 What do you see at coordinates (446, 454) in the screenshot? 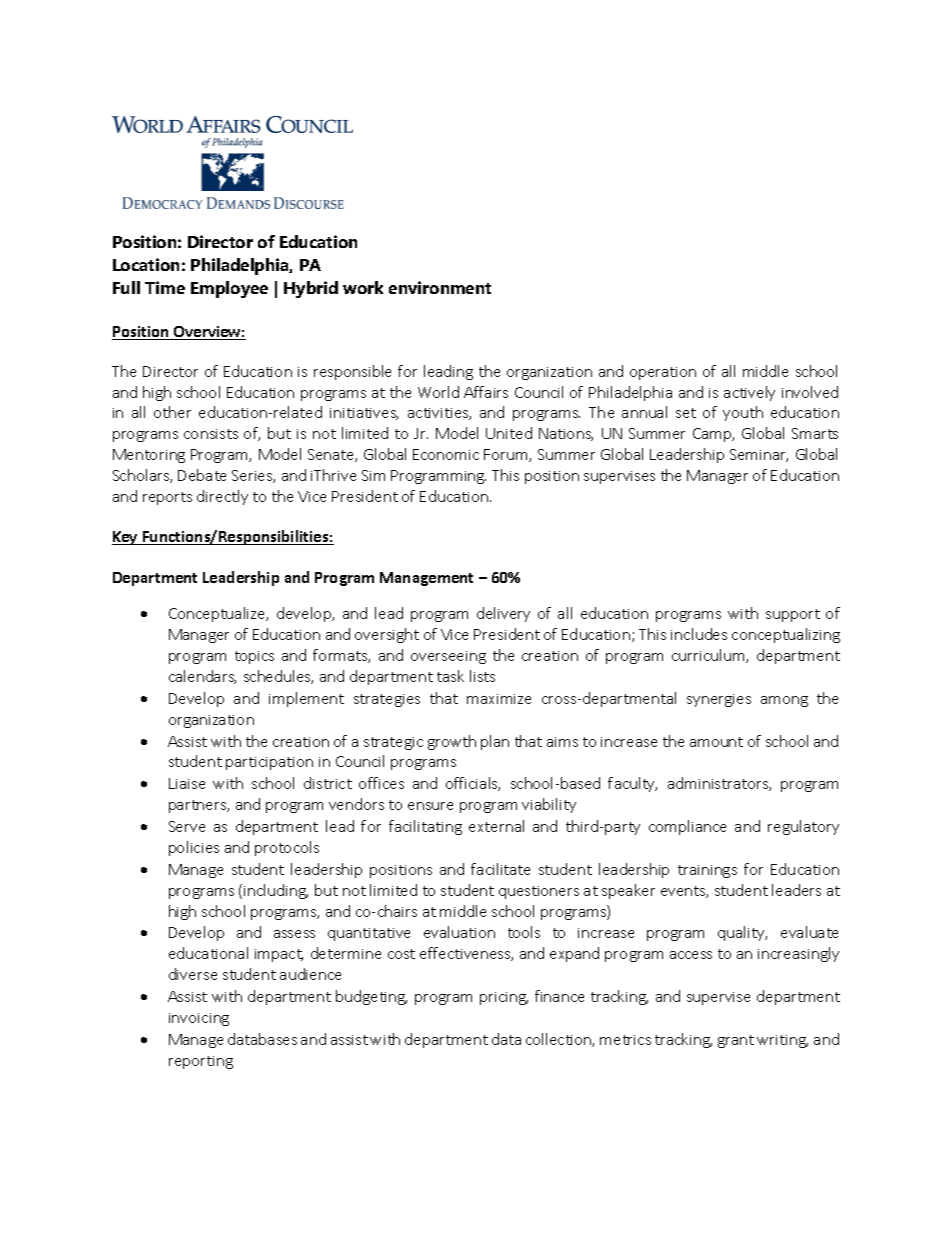
I see `Economic` at bounding box center [446, 454].
